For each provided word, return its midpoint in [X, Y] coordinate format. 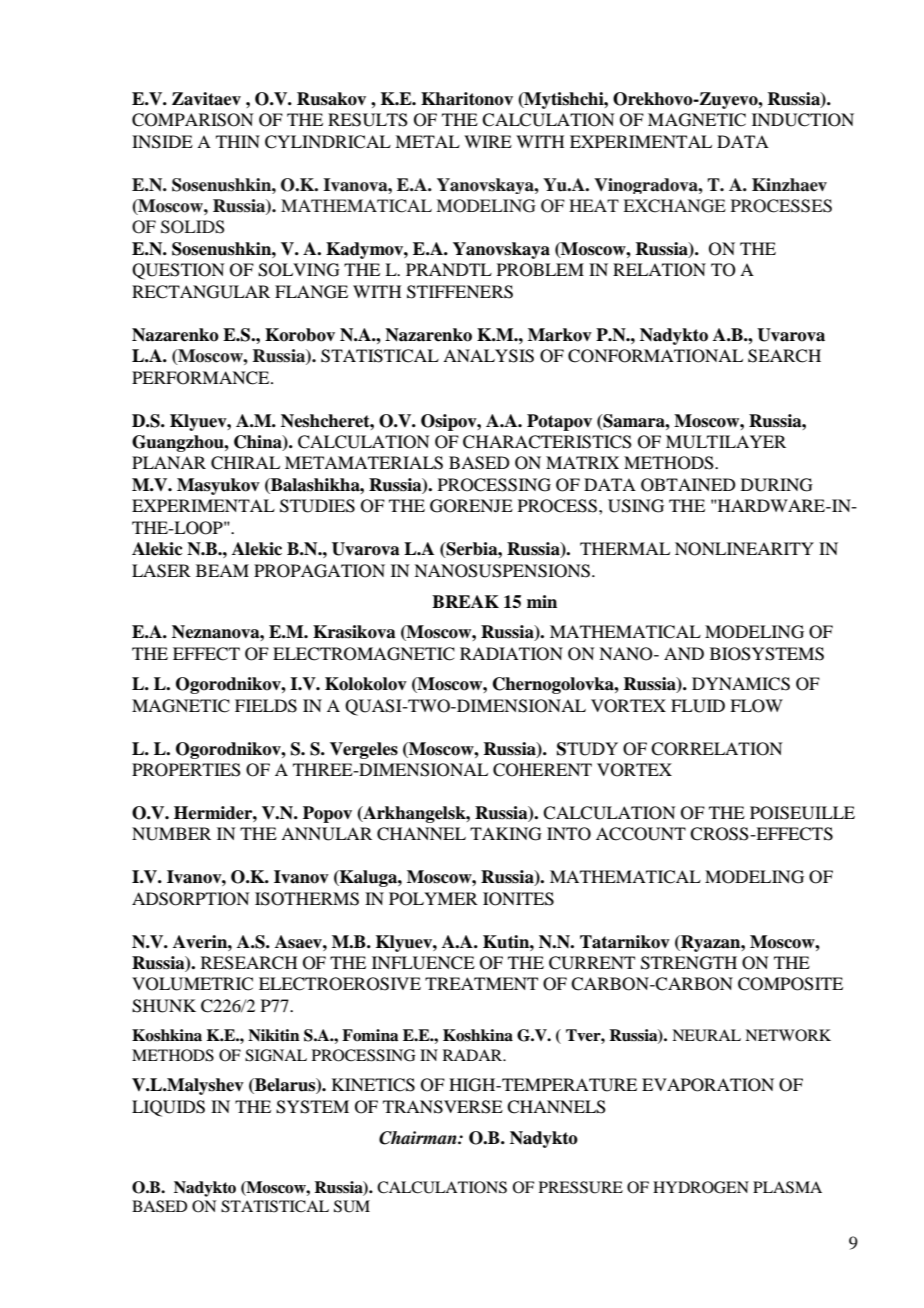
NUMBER [171, 834]
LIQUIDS [168, 1108]
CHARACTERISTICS [547, 442]
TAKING [506, 834]
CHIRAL [245, 463]
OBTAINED [688, 485]
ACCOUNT [641, 834]
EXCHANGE [674, 206]
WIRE [488, 141]
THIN [238, 141]
